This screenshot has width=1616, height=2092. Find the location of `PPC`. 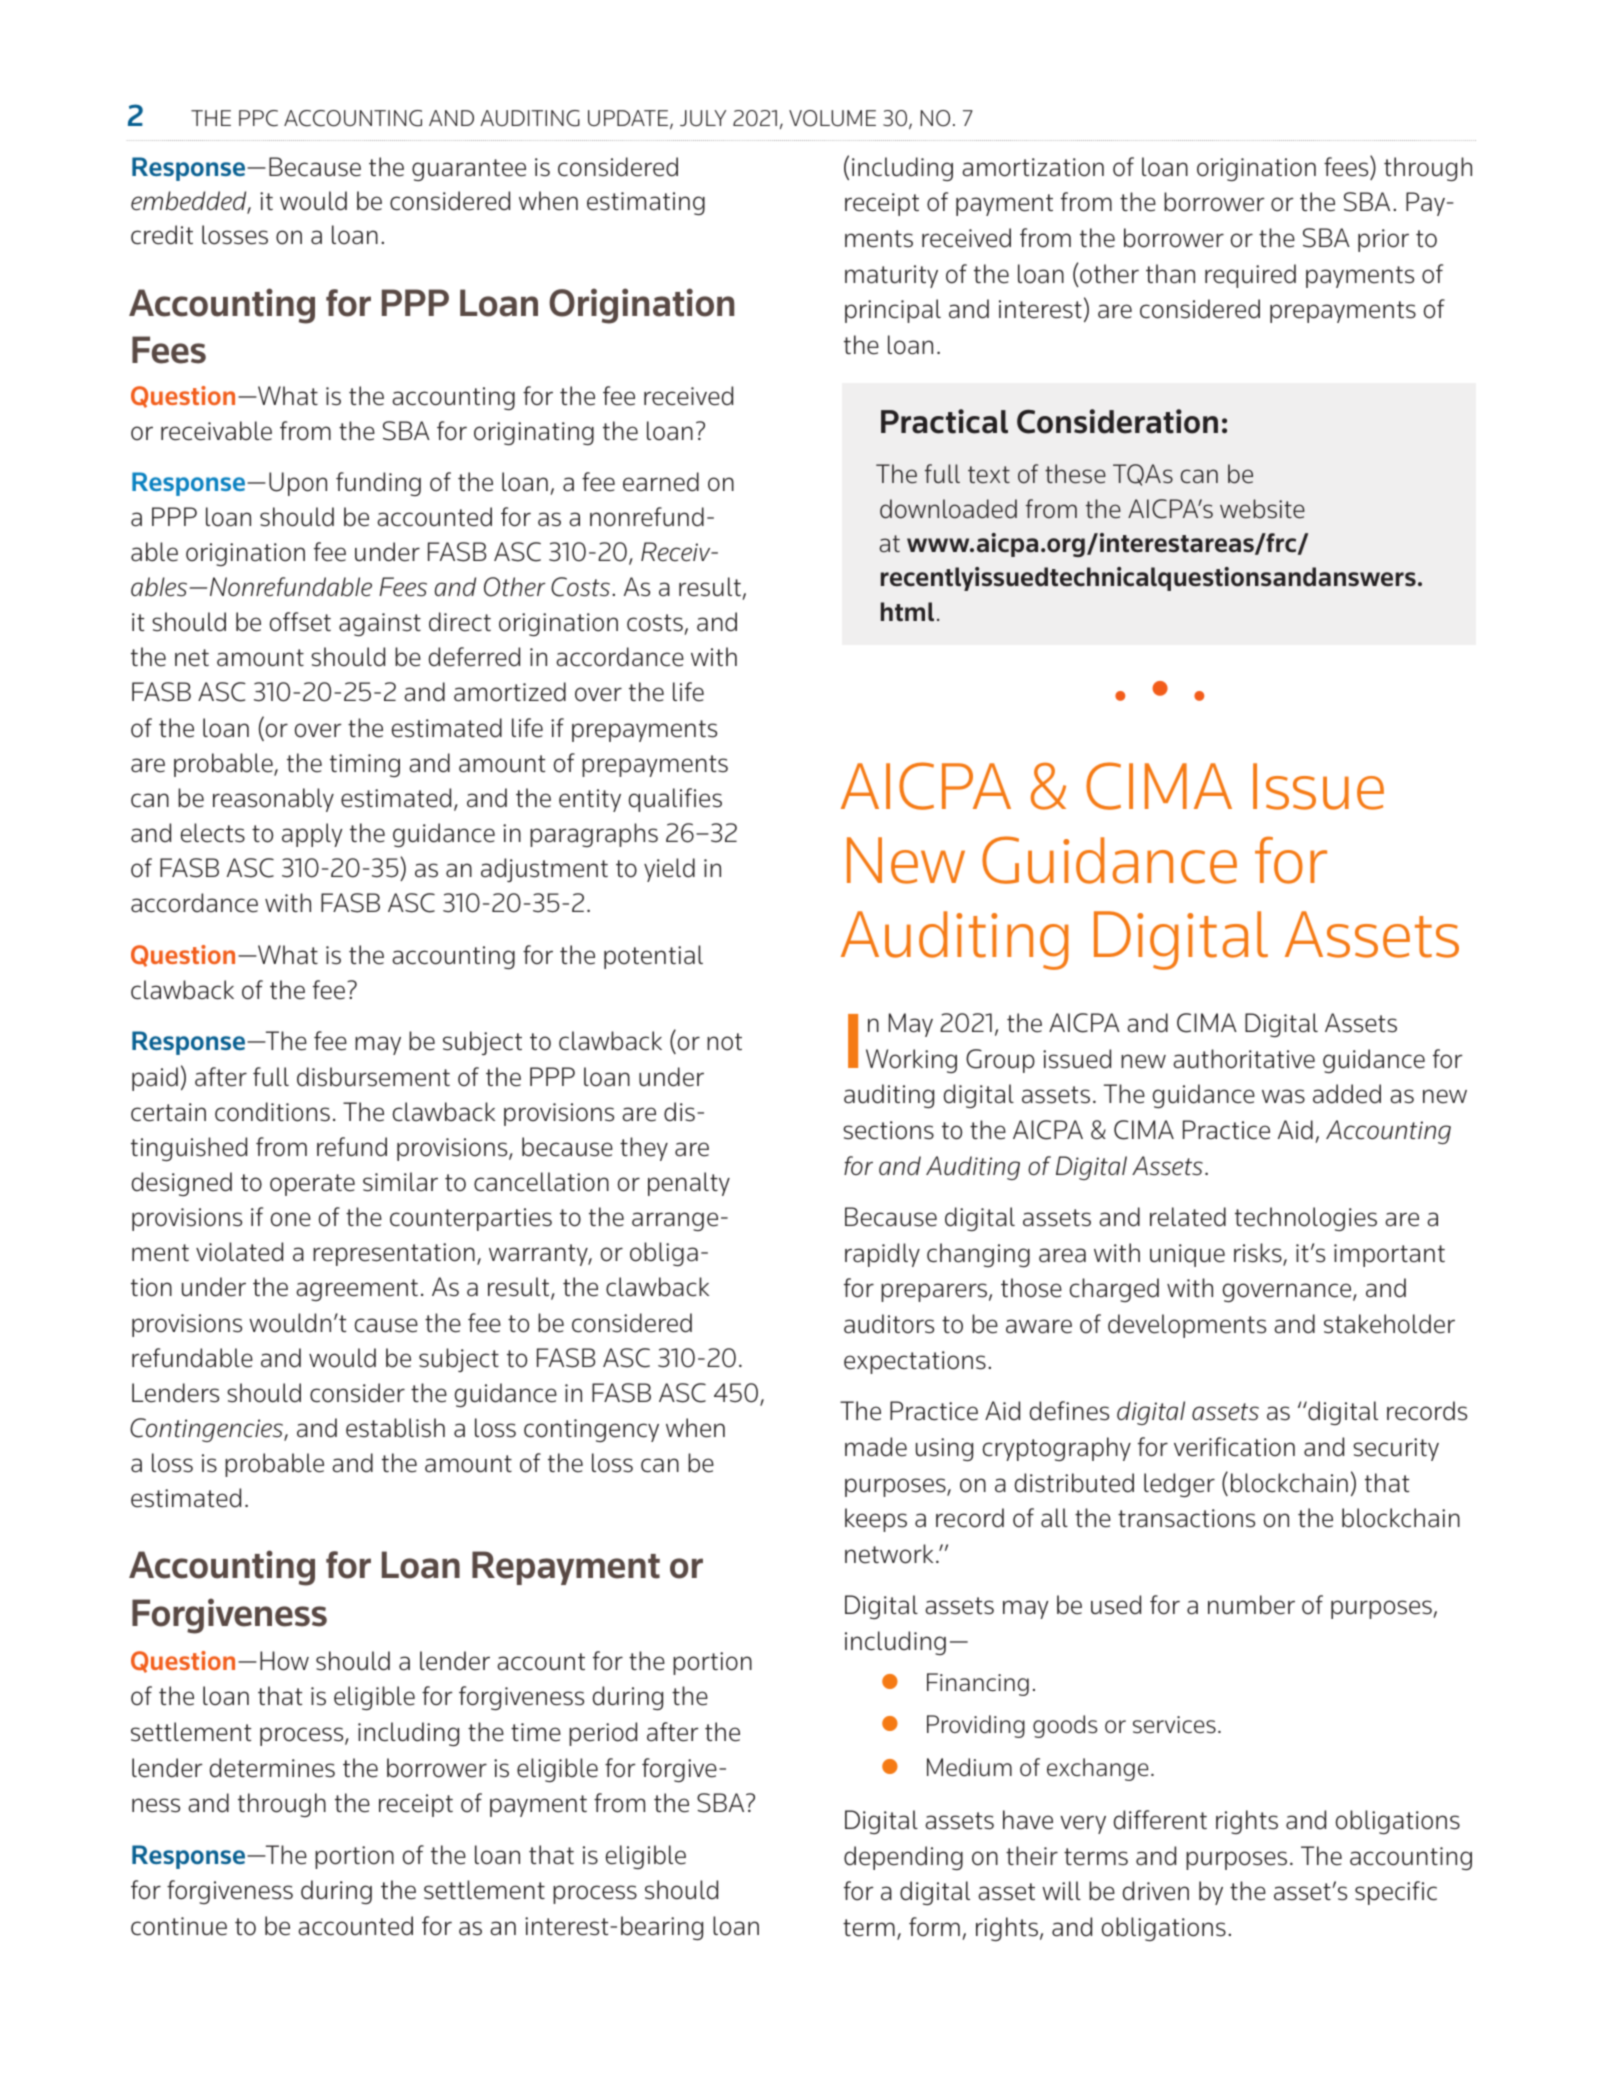

PPC is located at coordinates (258, 118).
